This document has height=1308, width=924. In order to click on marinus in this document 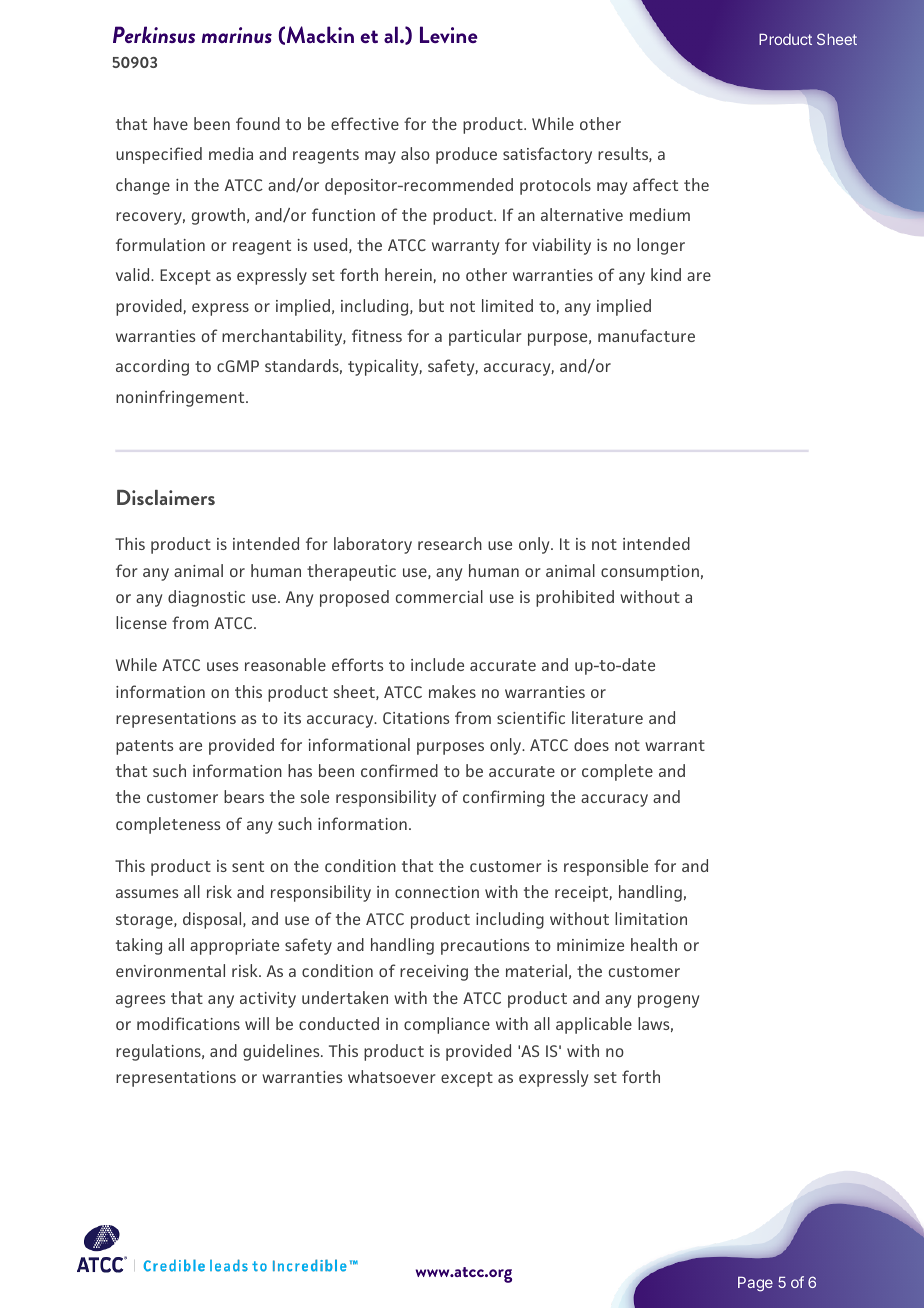, I will do `click(237, 35)`.
